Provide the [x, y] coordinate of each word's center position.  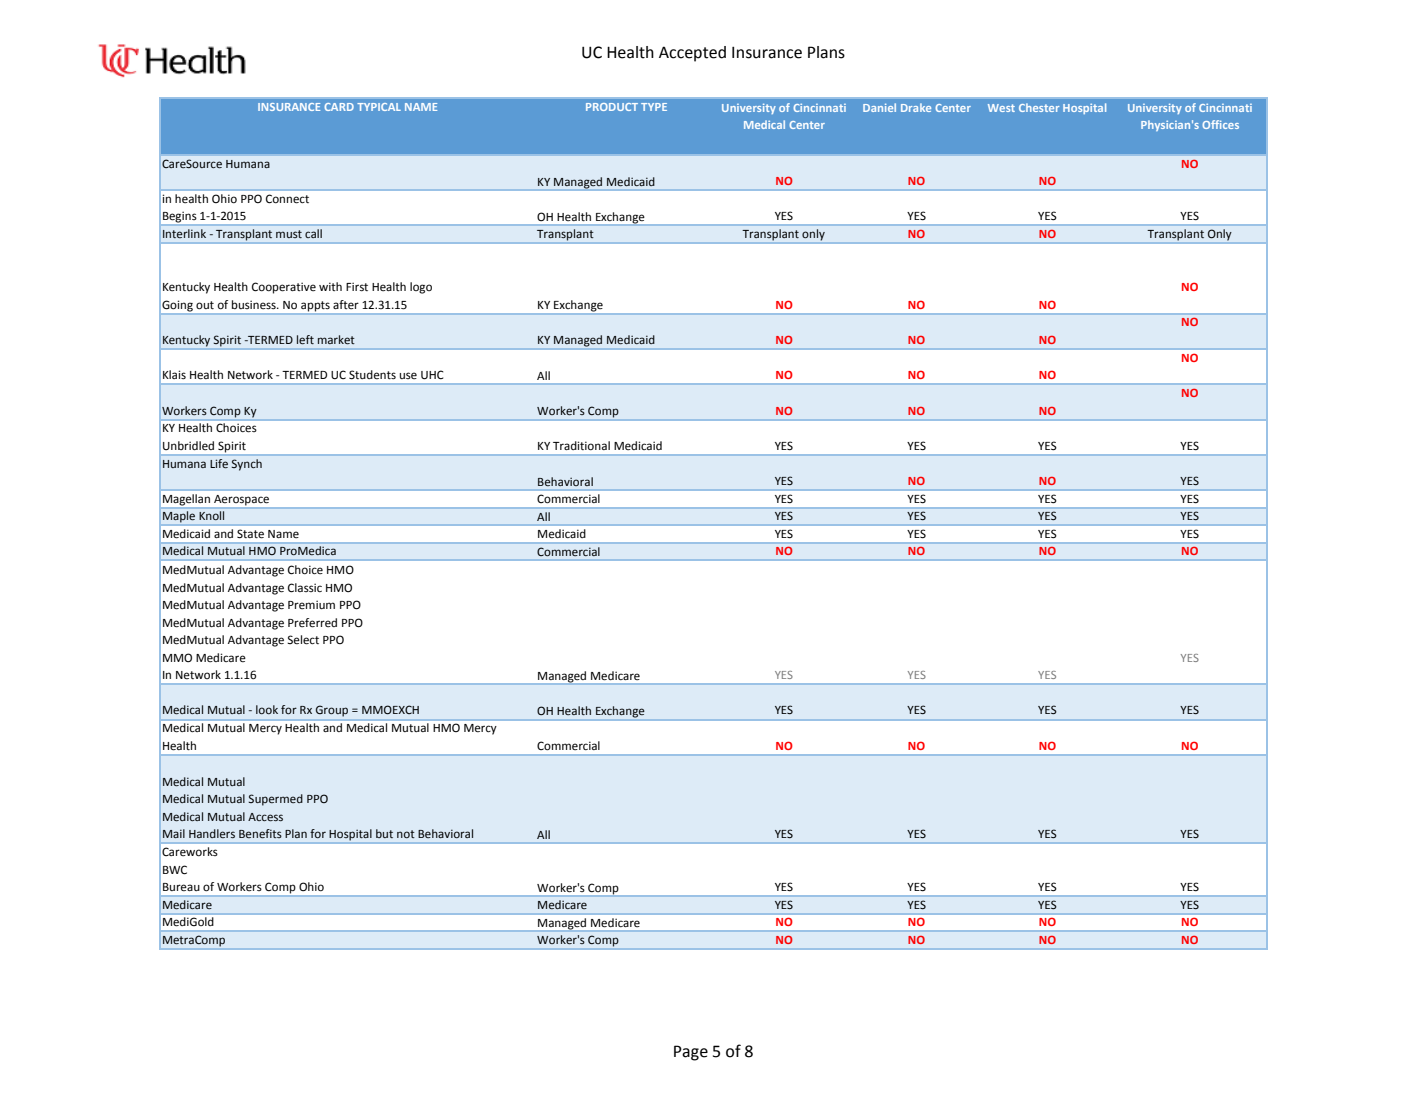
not [406, 834]
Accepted [692, 54]
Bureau [181, 887]
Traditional [581, 446]
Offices [1220, 124]
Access [265, 817]
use [408, 376]
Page [691, 1053]
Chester [1039, 107]
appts [315, 306]
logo [421, 288]
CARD [339, 107]
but [384, 833]
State [250, 534]
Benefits [260, 834]
